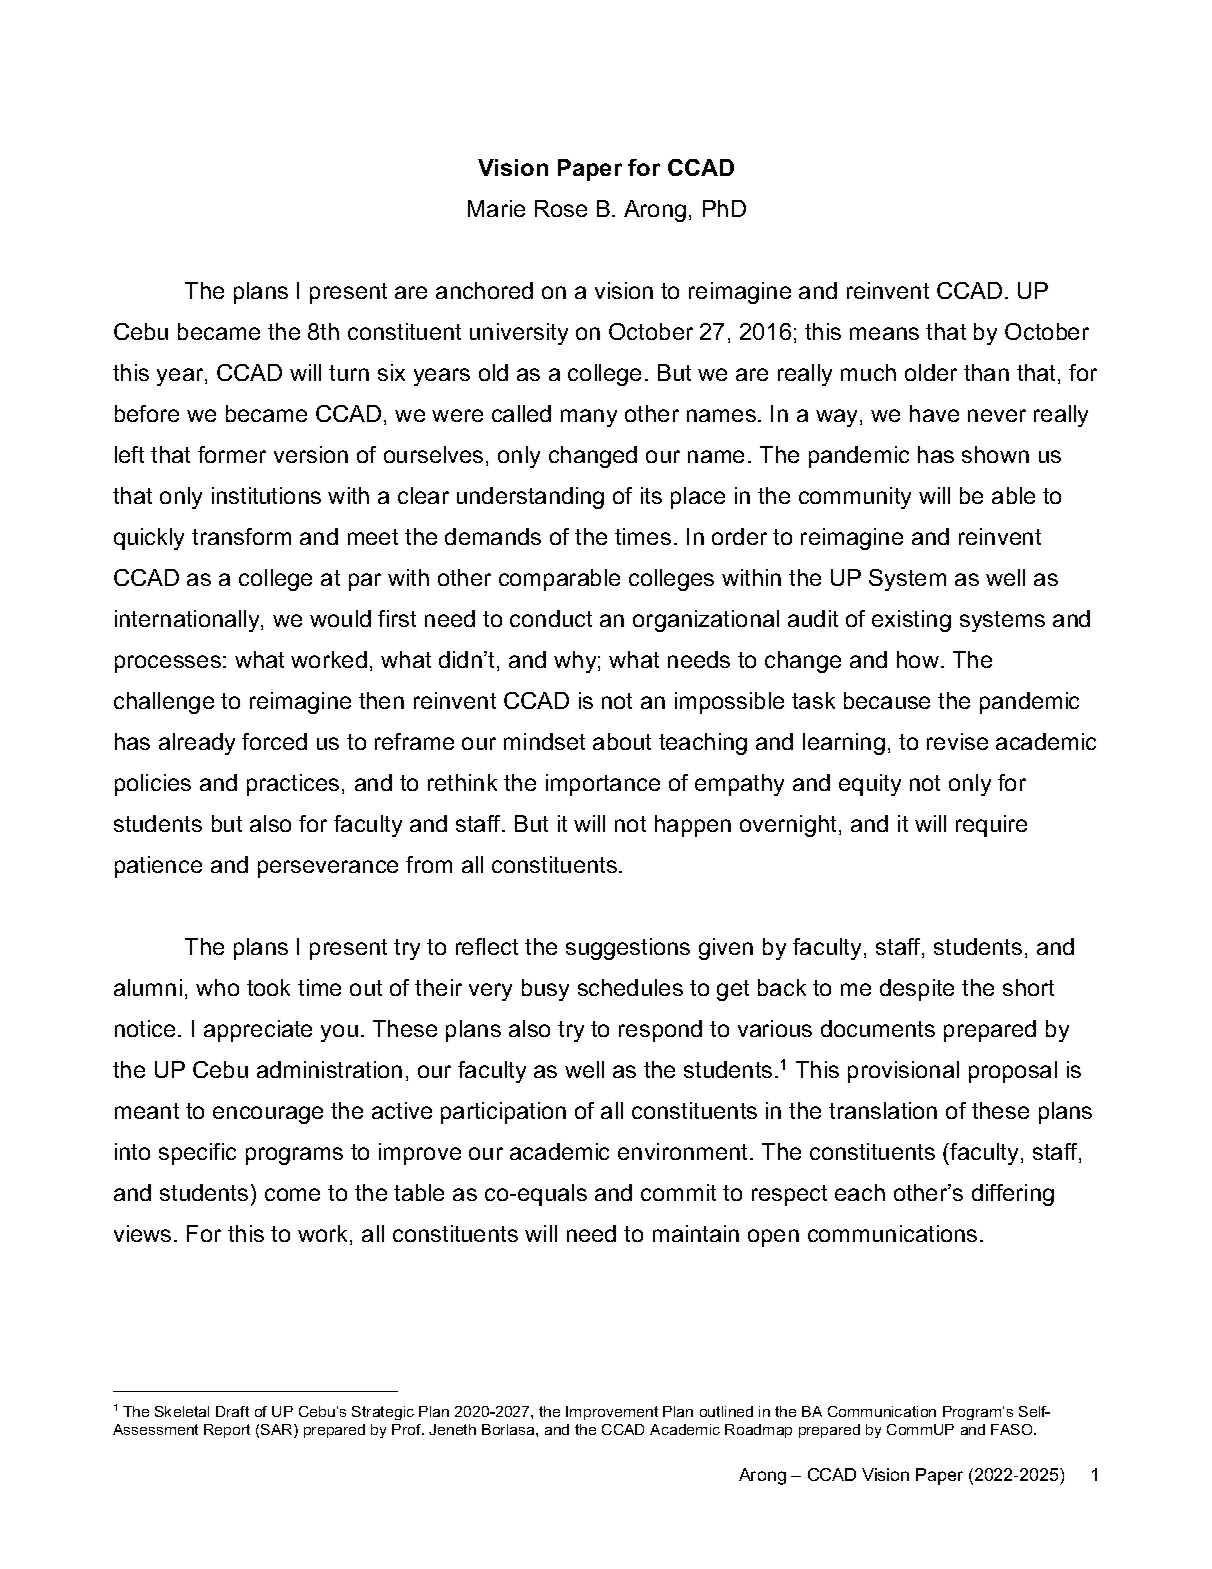  What do you see at coordinates (349, 373) in the page?
I see `turn` at bounding box center [349, 373].
